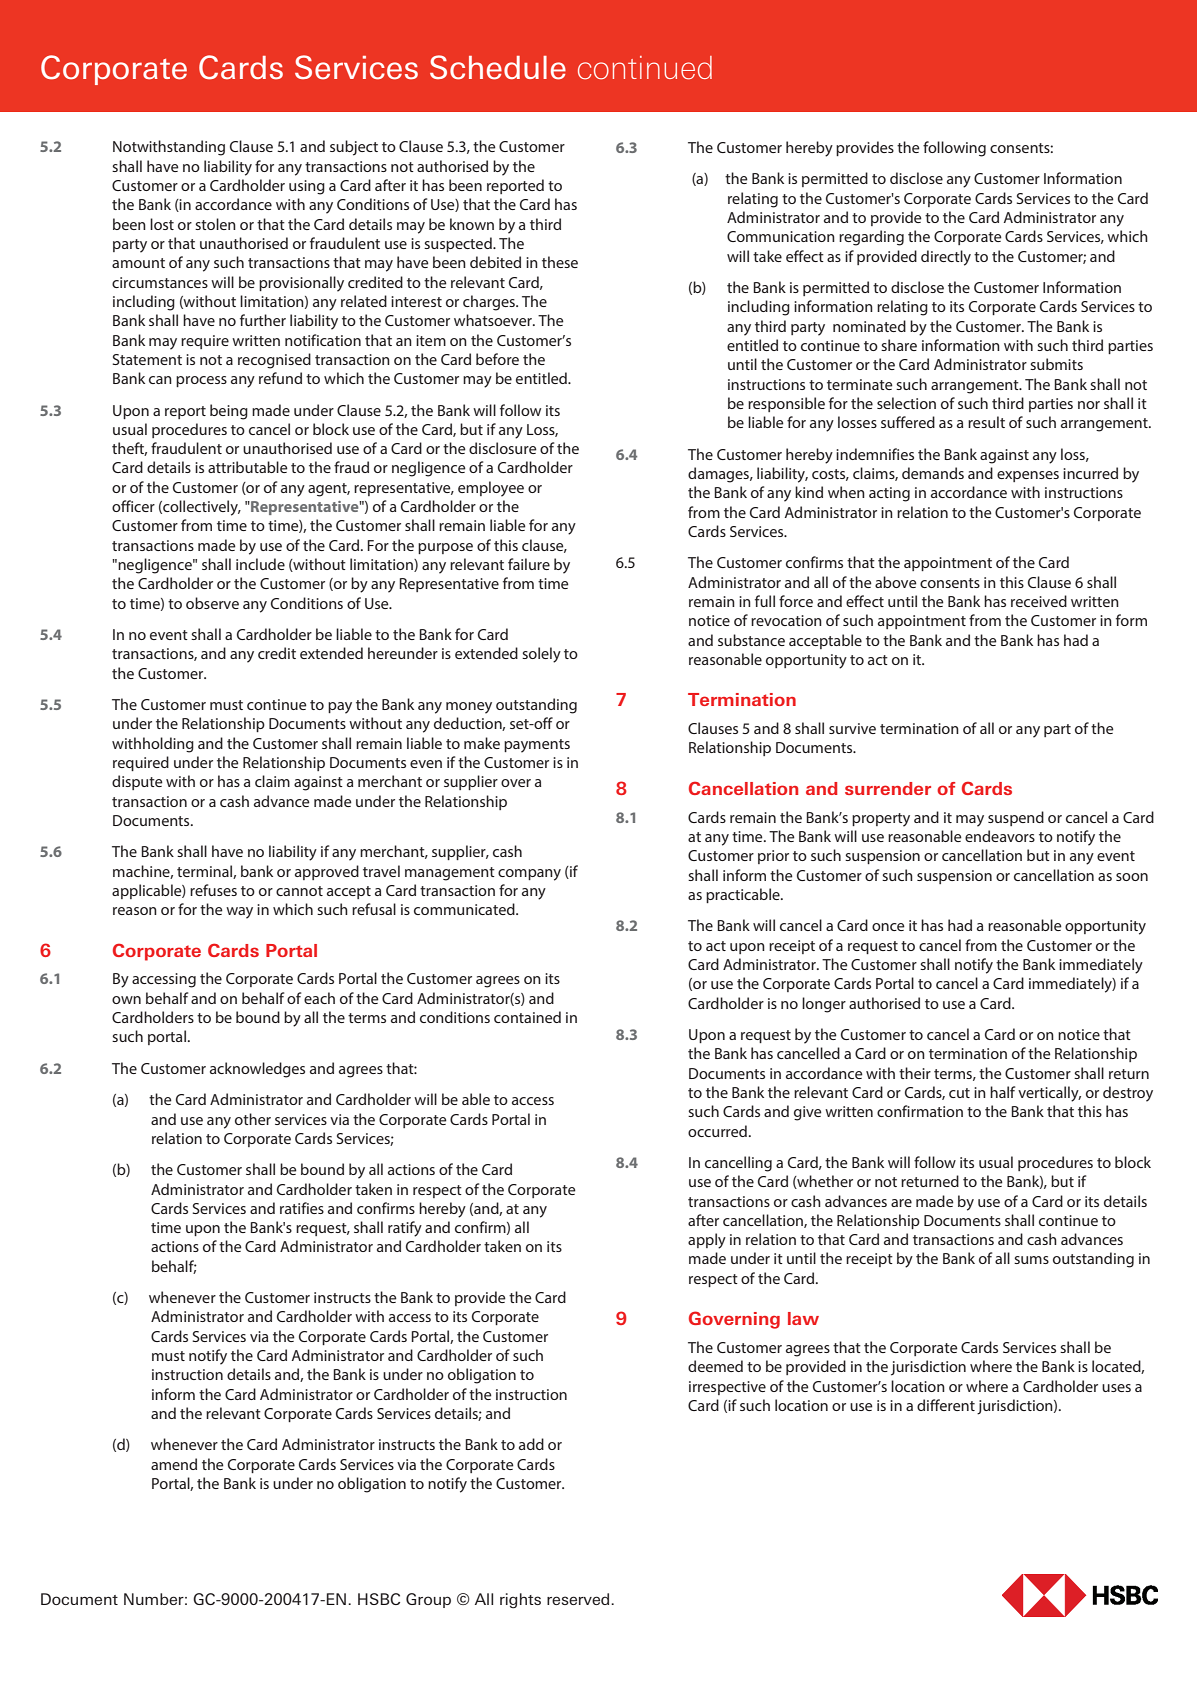  Describe the element at coordinates (354, 148) in the screenshot. I see `subject` at that location.
